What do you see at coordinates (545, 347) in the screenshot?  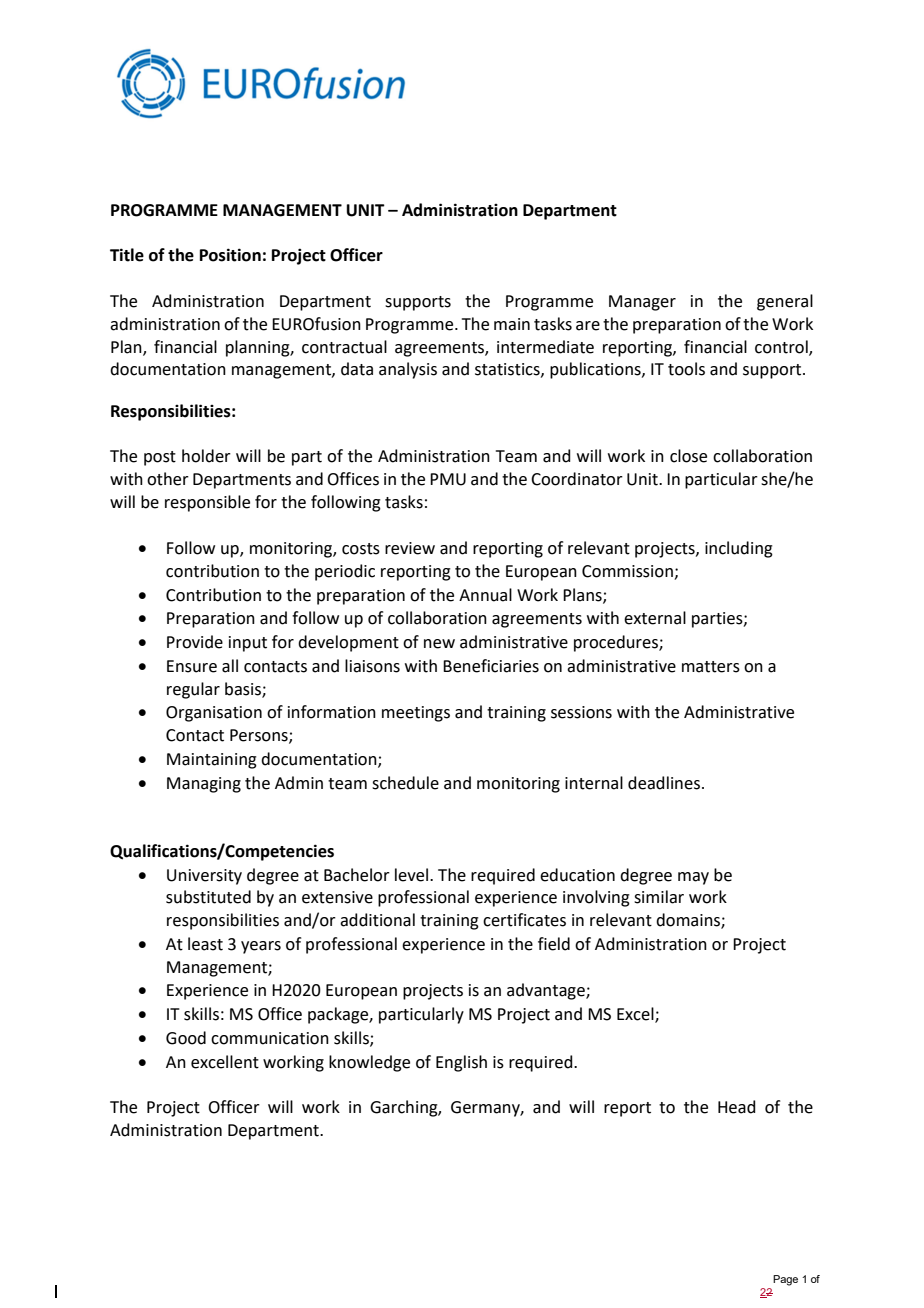 I see `intermediate` at bounding box center [545, 347].
